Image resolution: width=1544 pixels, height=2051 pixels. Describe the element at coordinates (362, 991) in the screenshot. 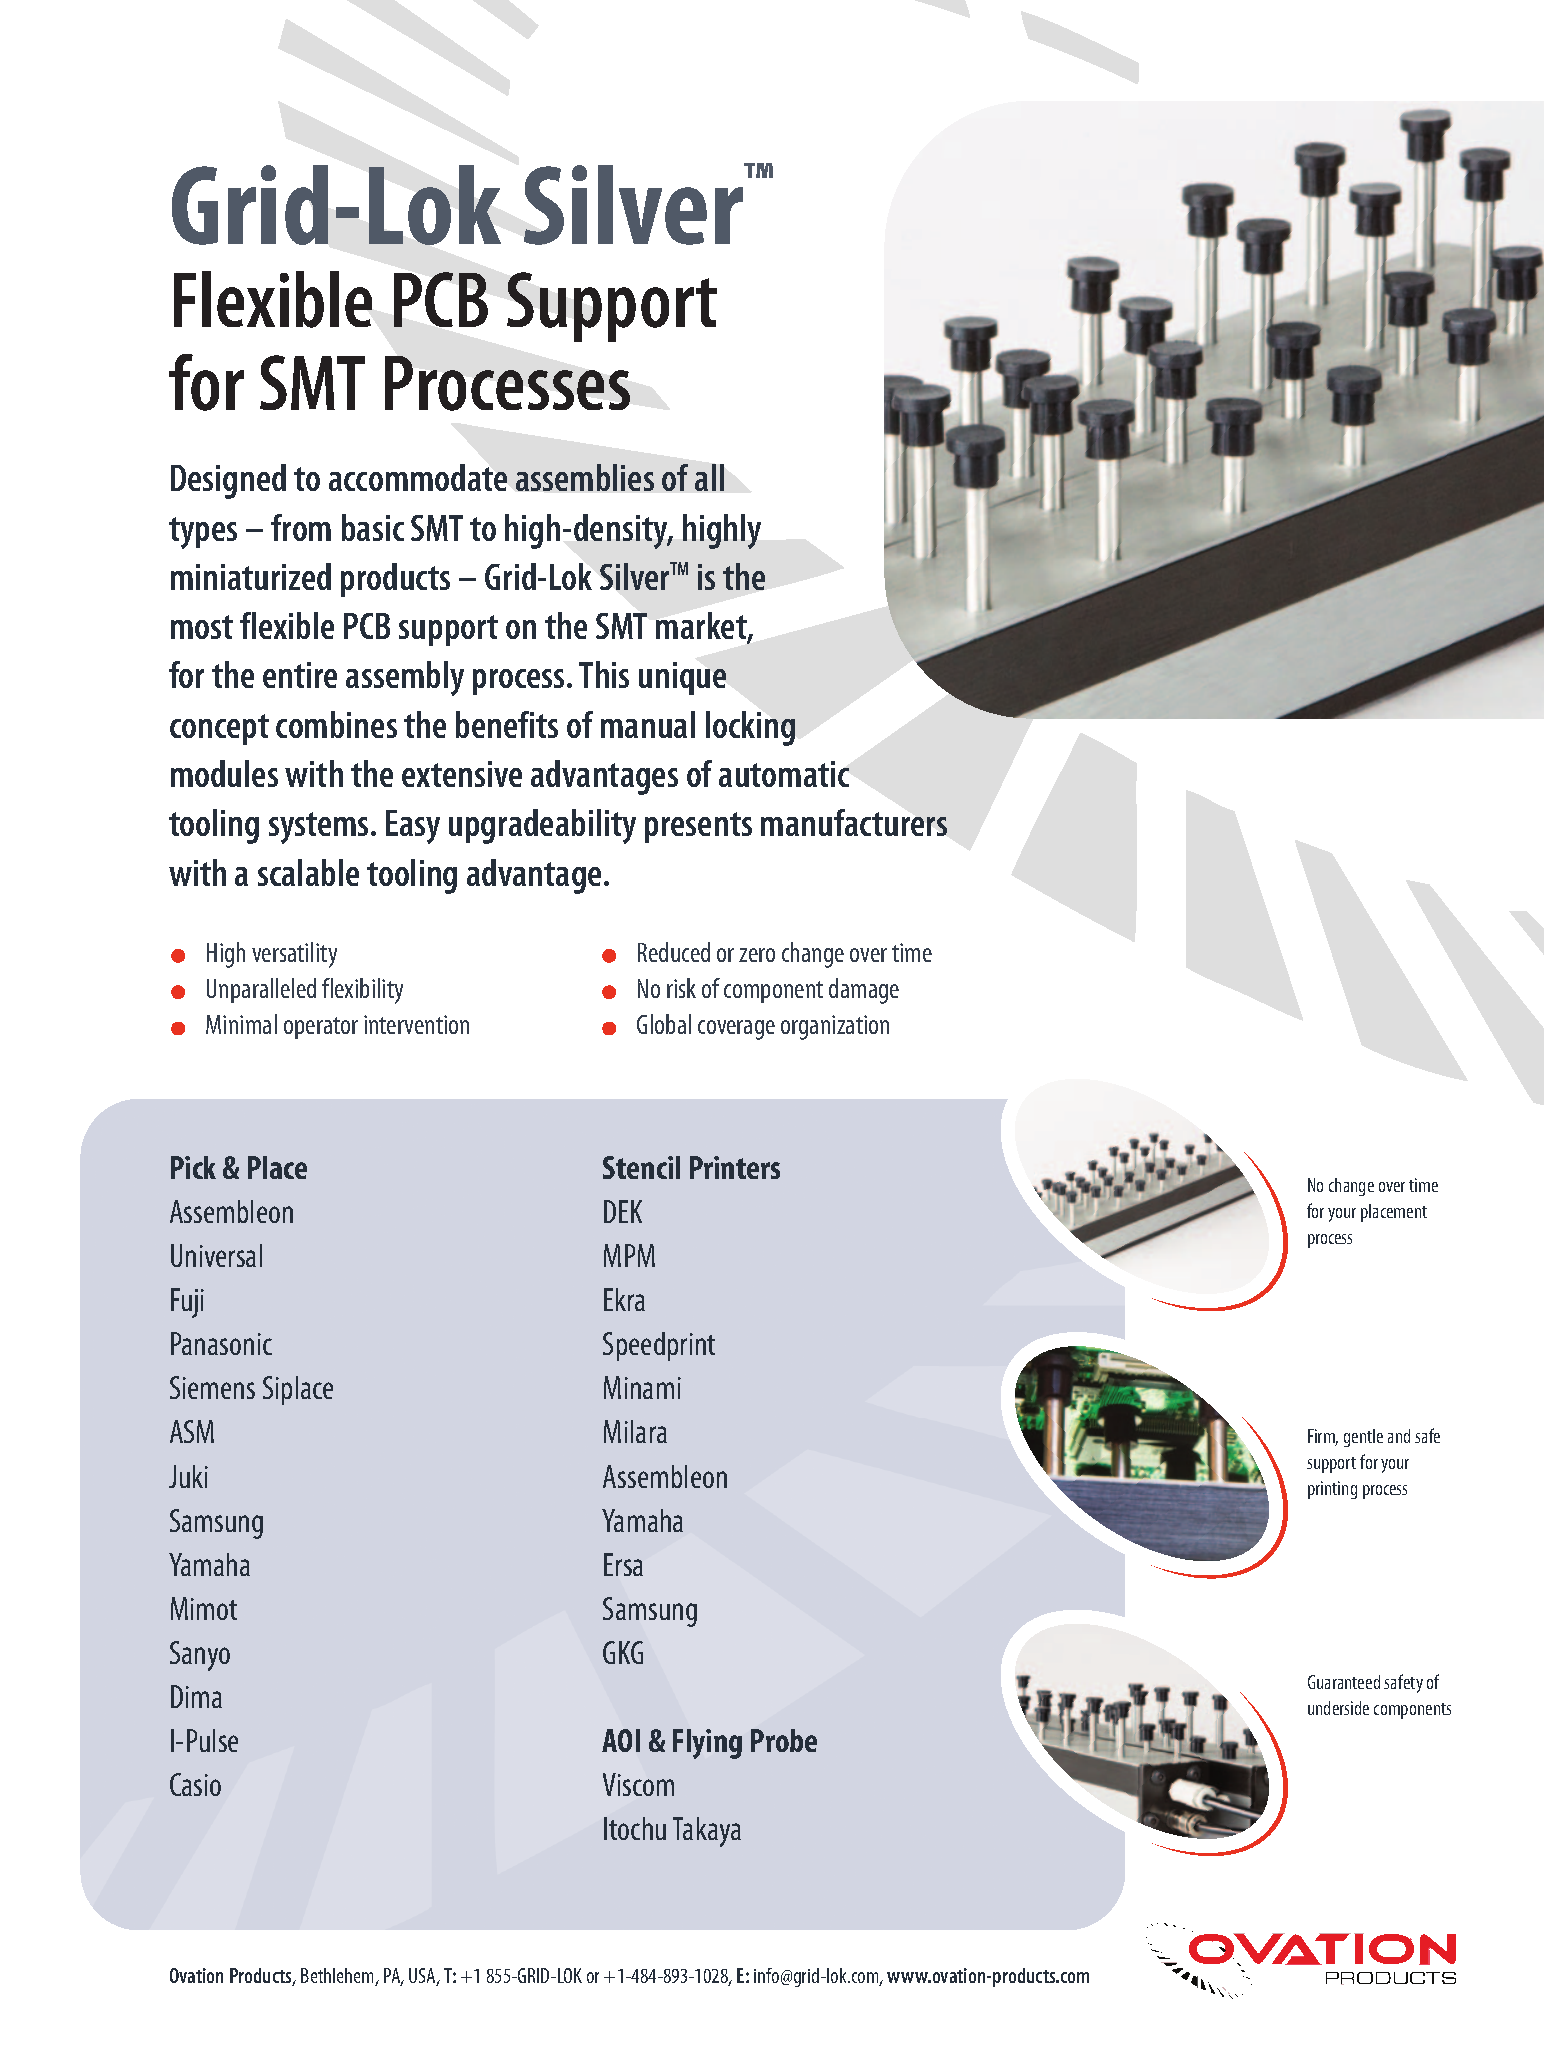

I see `flexibility` at that location.
